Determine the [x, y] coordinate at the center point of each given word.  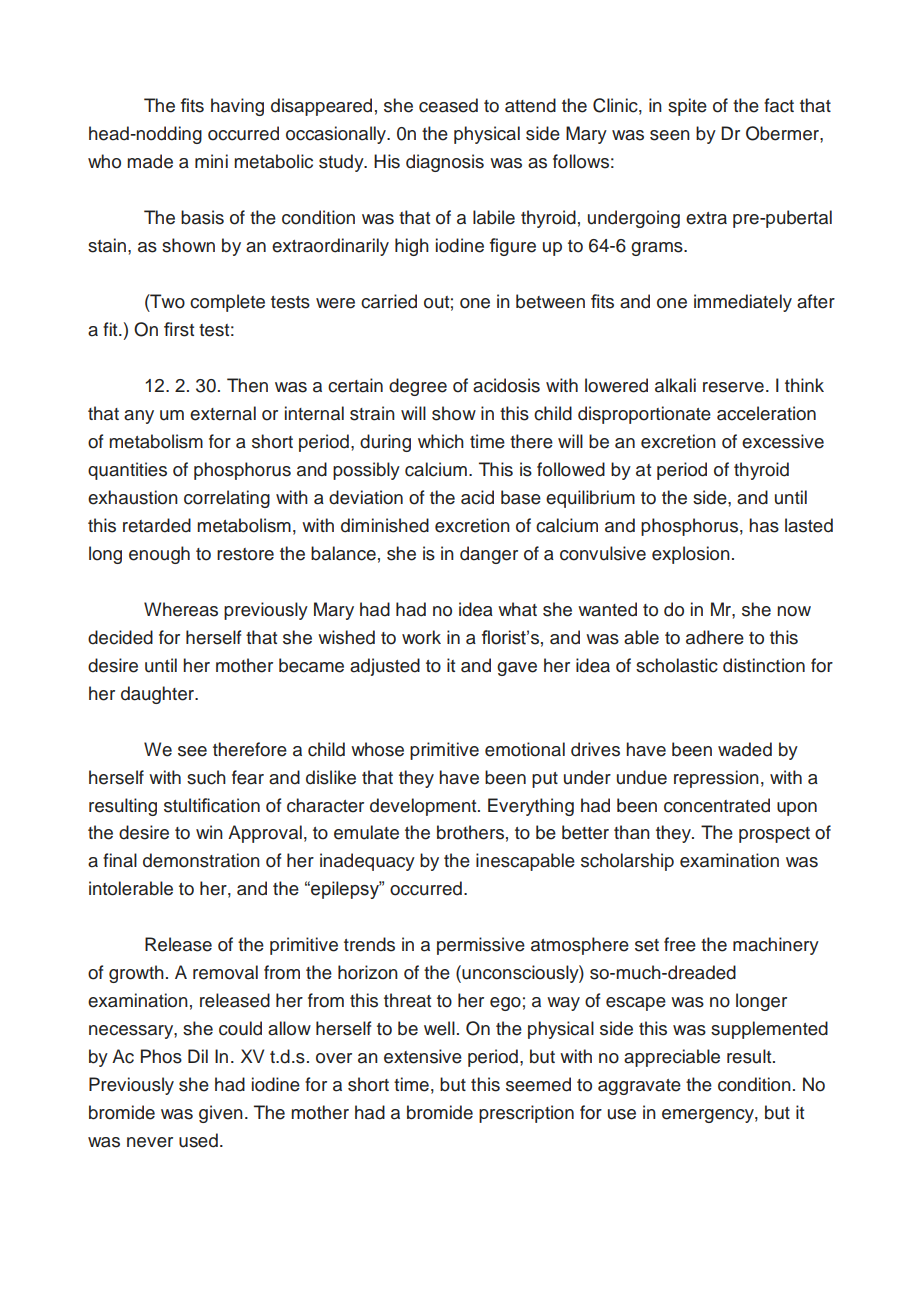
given [221, 1114]
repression [716, 779]
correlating [227, 499]
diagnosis [445, 163]
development [424, 807]
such [206, 777]
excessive [783, 441]
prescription [526, 1114]
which [441, 441]
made [150, 161]
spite [687, 107]
